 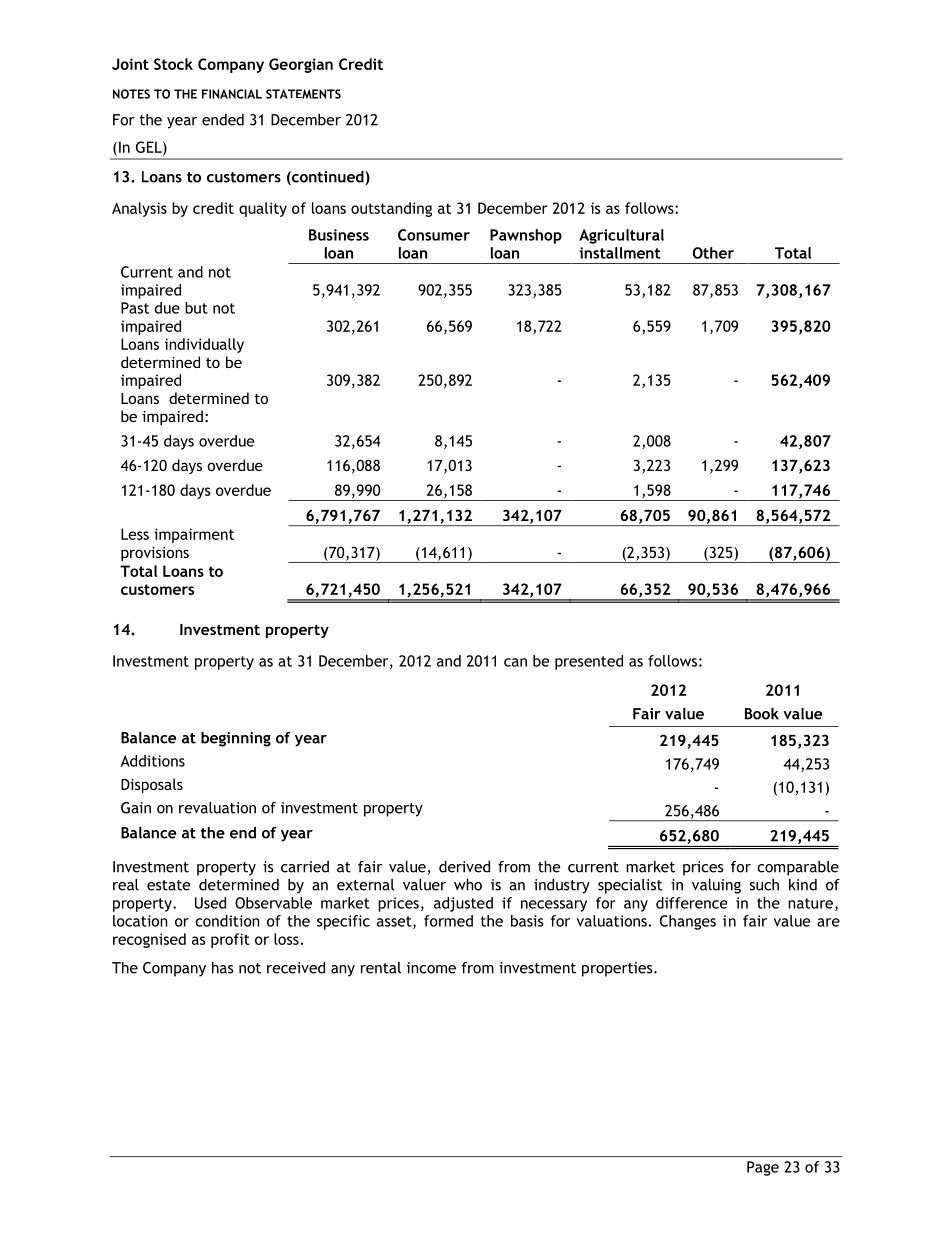 What do you see at coordinates (155, 554) in the image?
I see `provisions` at bounding box center [155, 554].
